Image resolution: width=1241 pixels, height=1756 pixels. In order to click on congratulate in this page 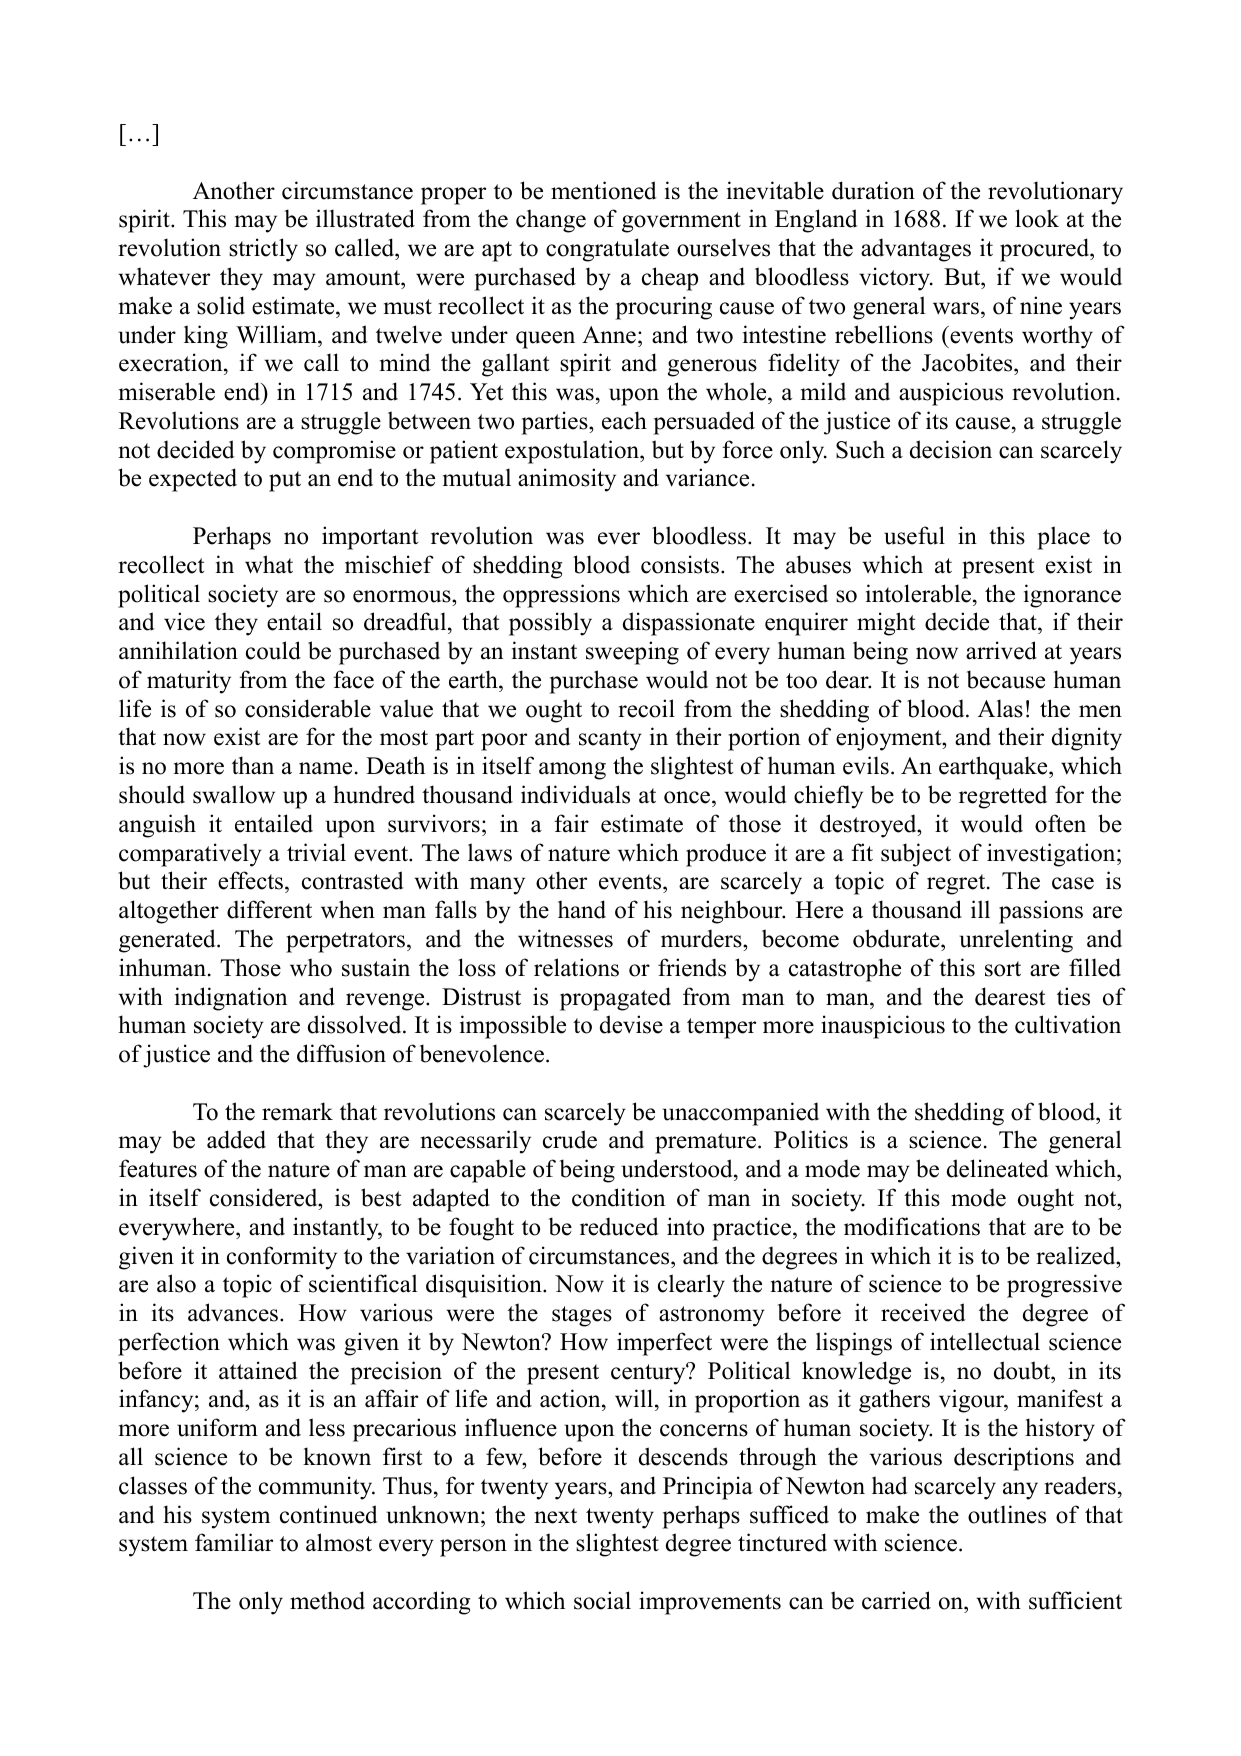, I will do `click(607, 250)`.
